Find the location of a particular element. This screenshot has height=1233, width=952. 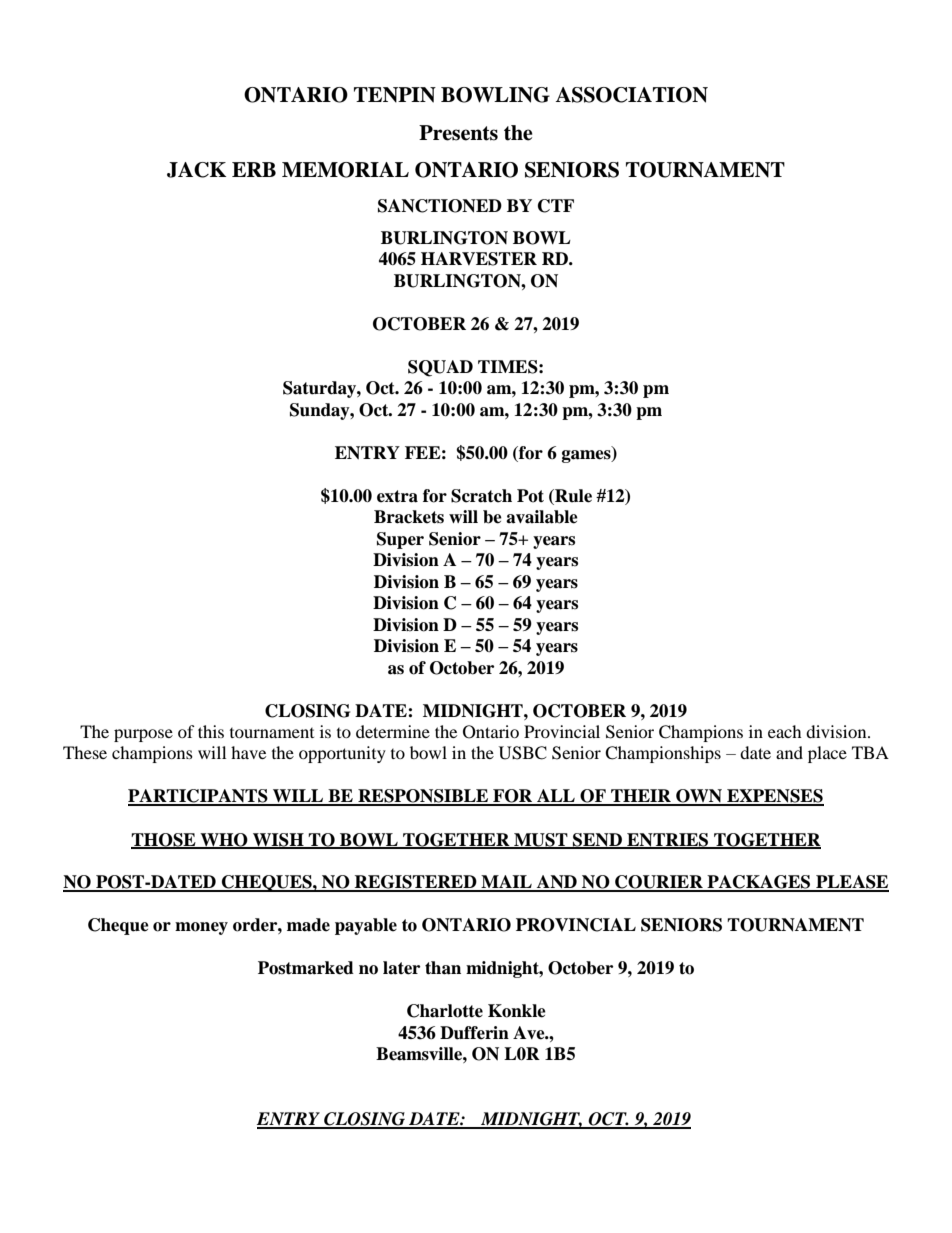

Rule is located at coordinates (572, 497).
